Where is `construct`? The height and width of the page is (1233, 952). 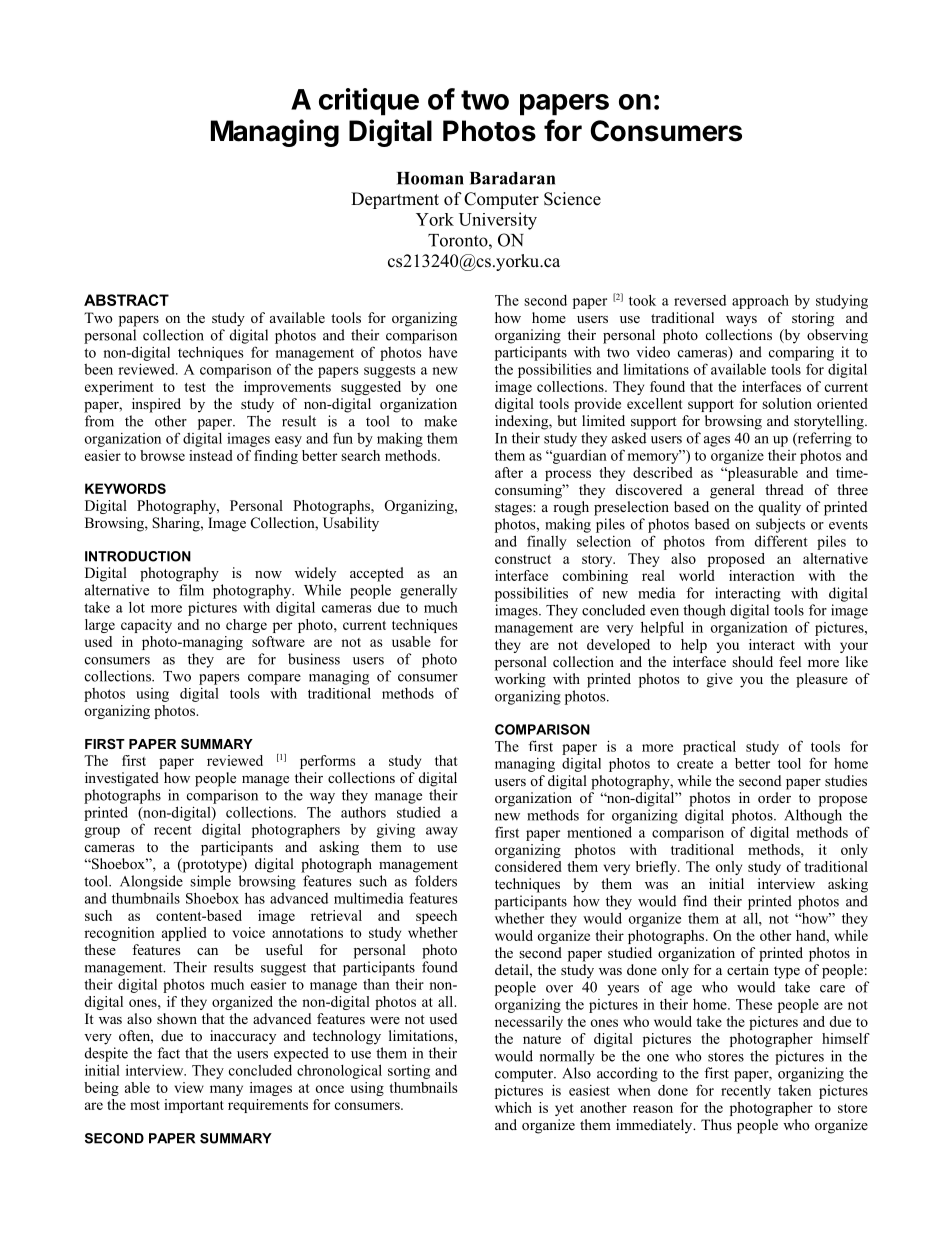
construct is located at coordinates (523, 559).
